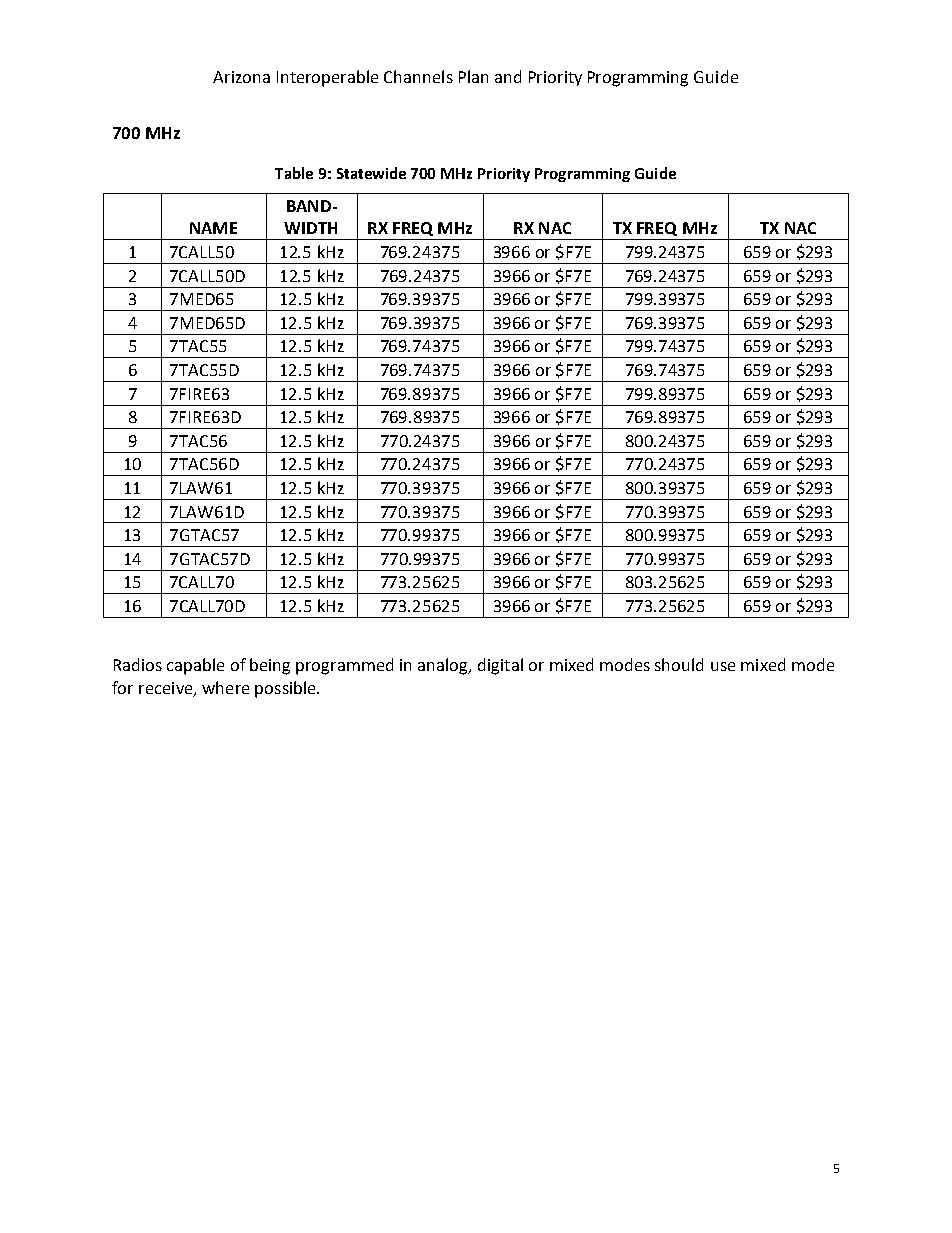 This document has height=1233, width=952. I want to click on programmed, so click(344, 666).
